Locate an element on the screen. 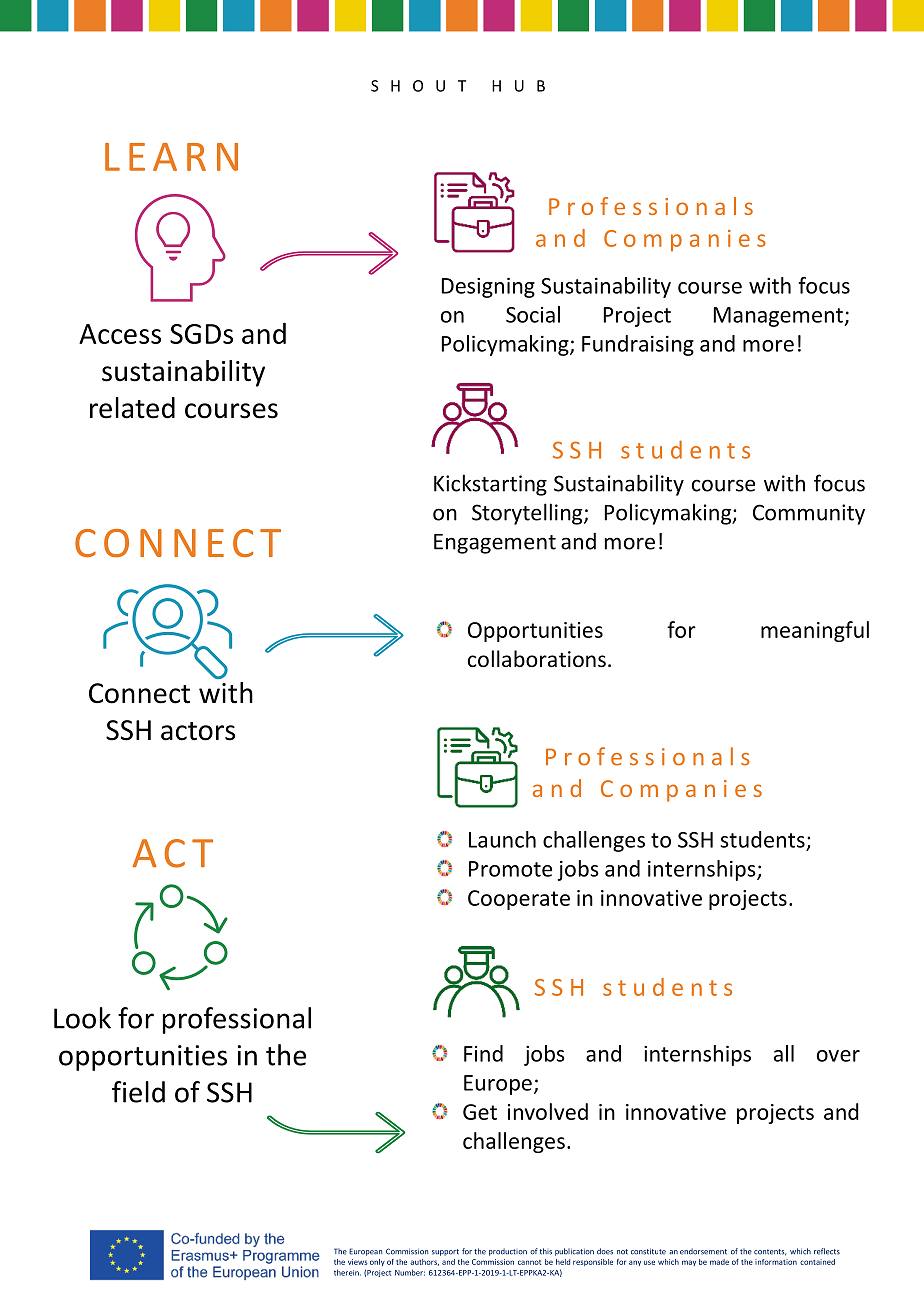 This screenshot has width=924, height=1311. Management is located at coordinates (779, 317).
